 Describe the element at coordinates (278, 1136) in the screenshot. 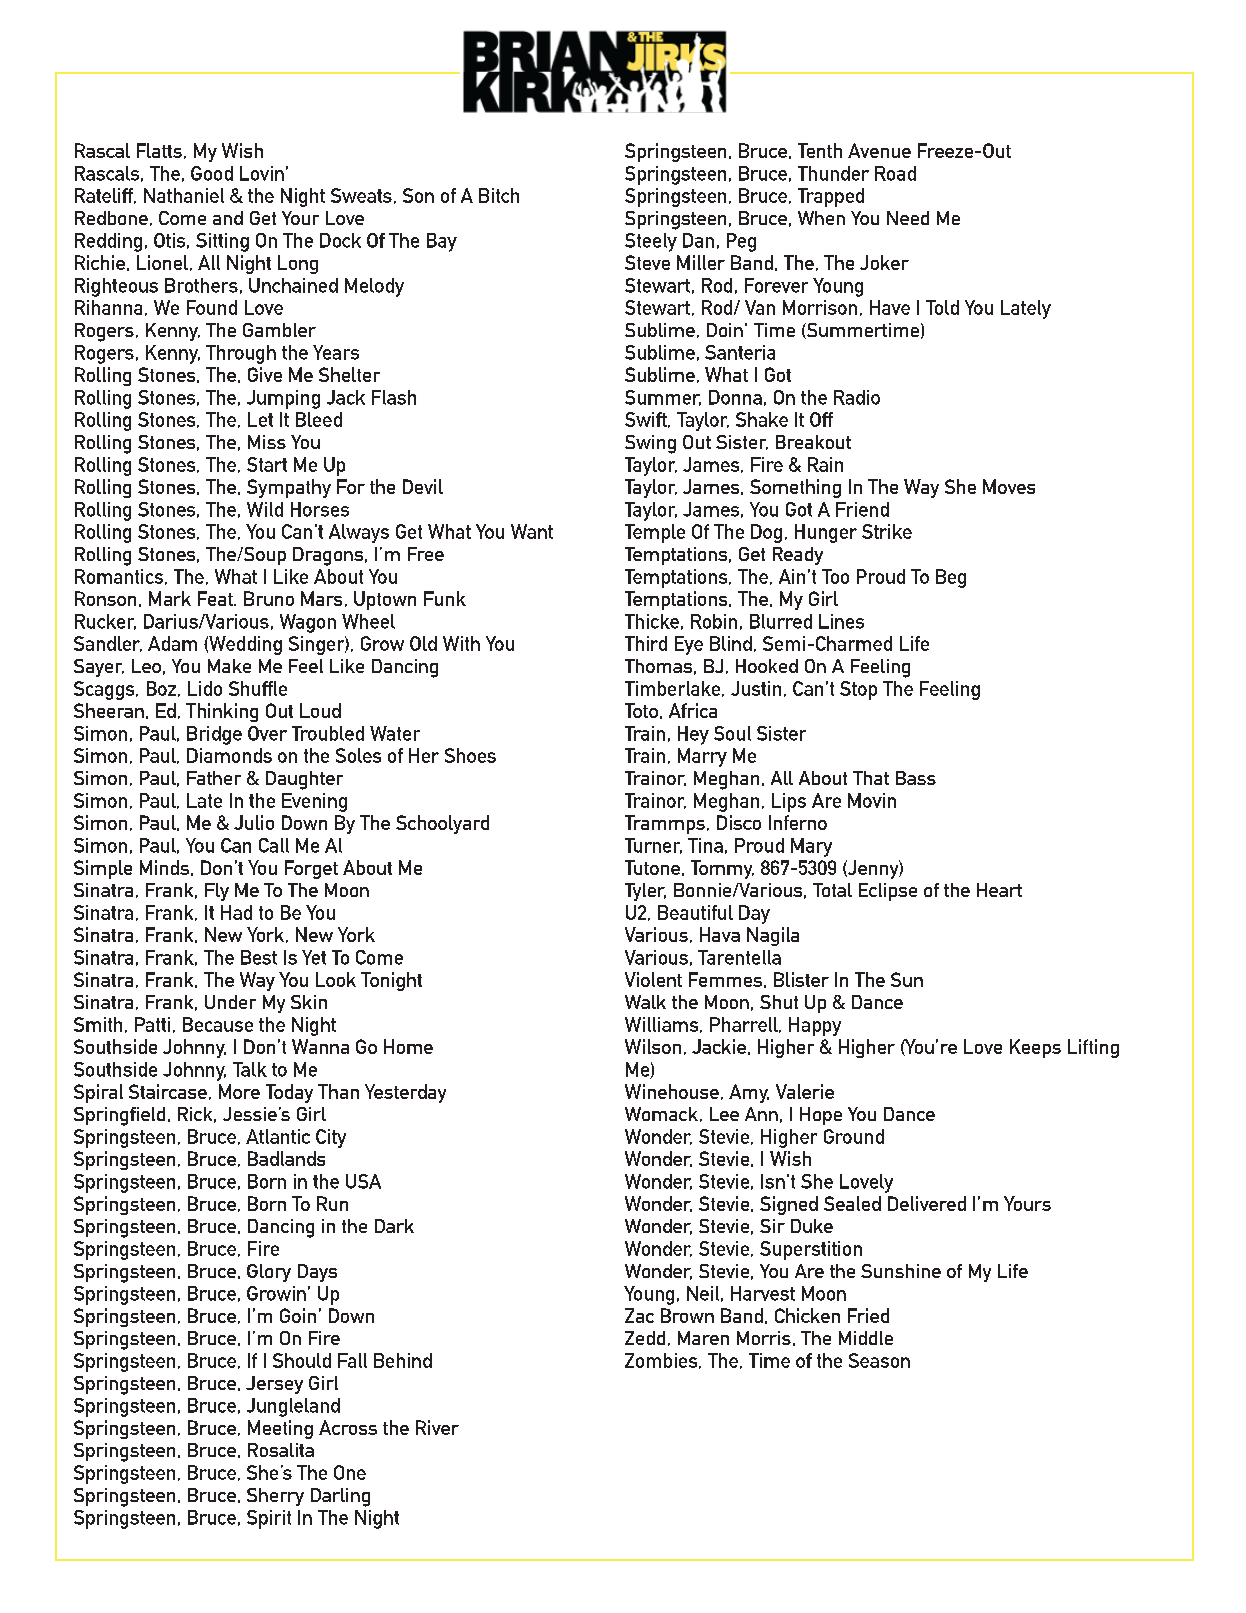

I see `Atlantic` at that location.
